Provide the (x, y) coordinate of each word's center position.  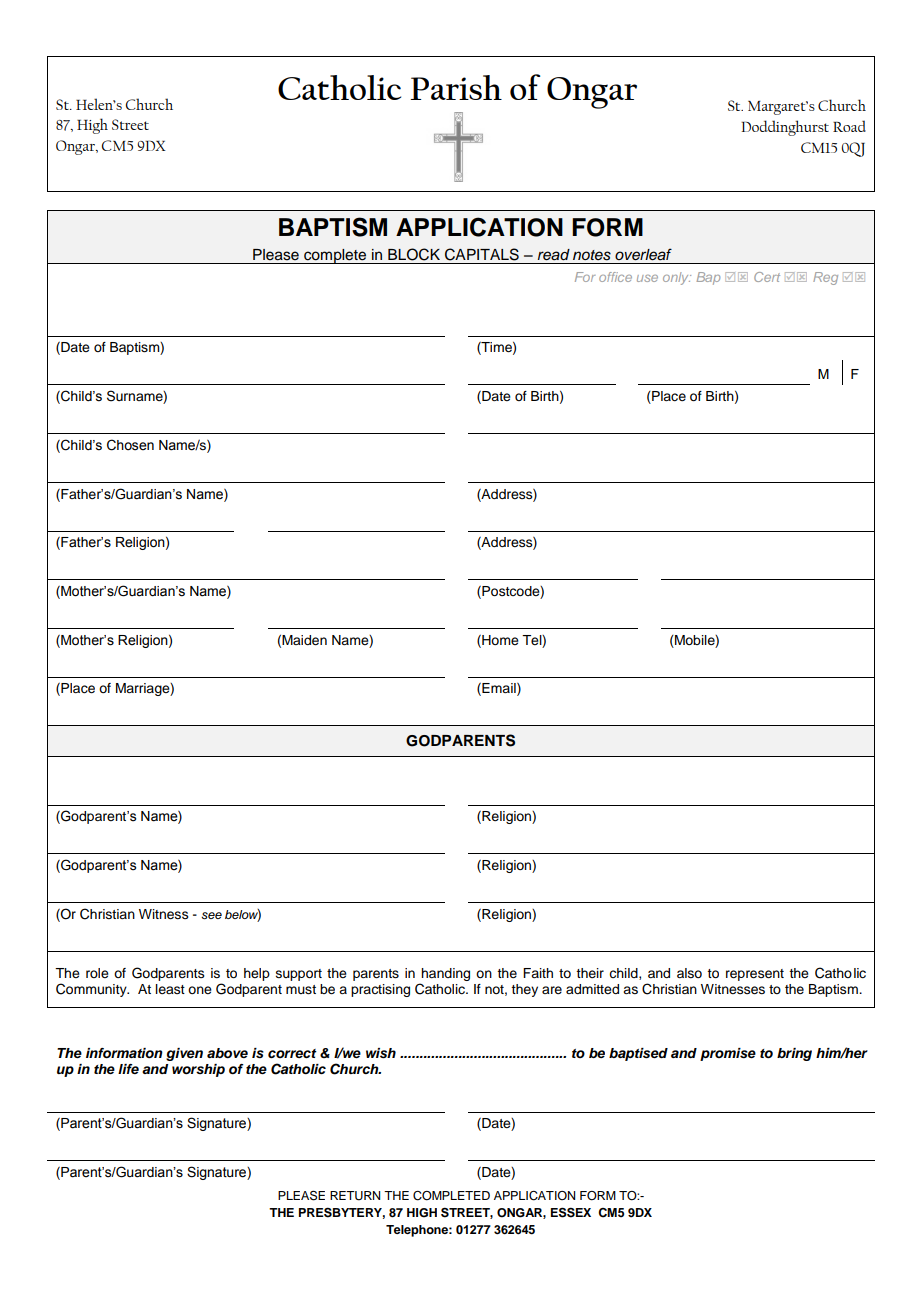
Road (849, 126)
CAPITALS (482, 254)
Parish (456, 87)
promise (728, 1054)
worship (198, 1070)
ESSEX (571, 1212)
